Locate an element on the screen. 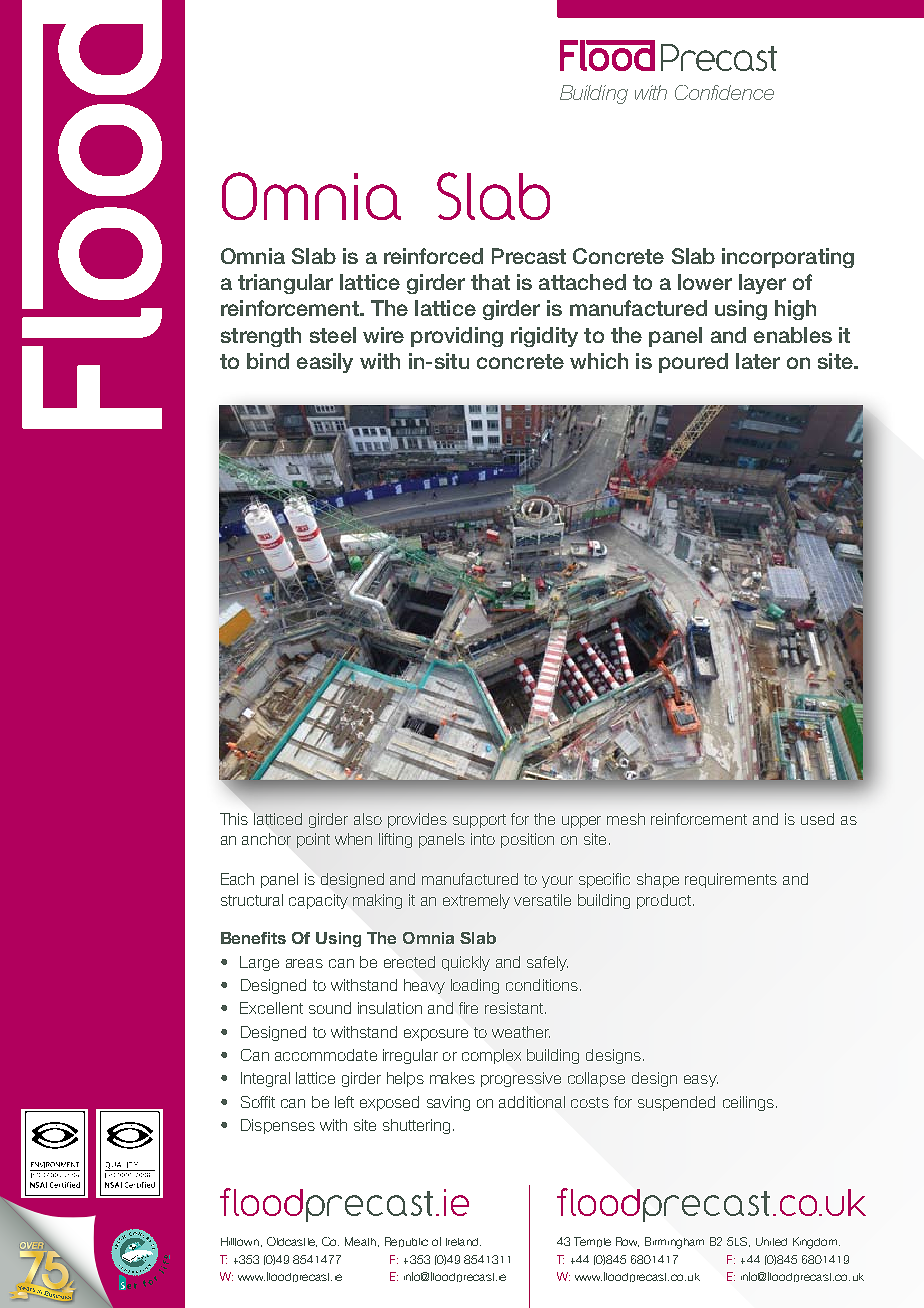 The height and width of the screenshot is (1308, 924). bind is located at coordinates (268, 361).
